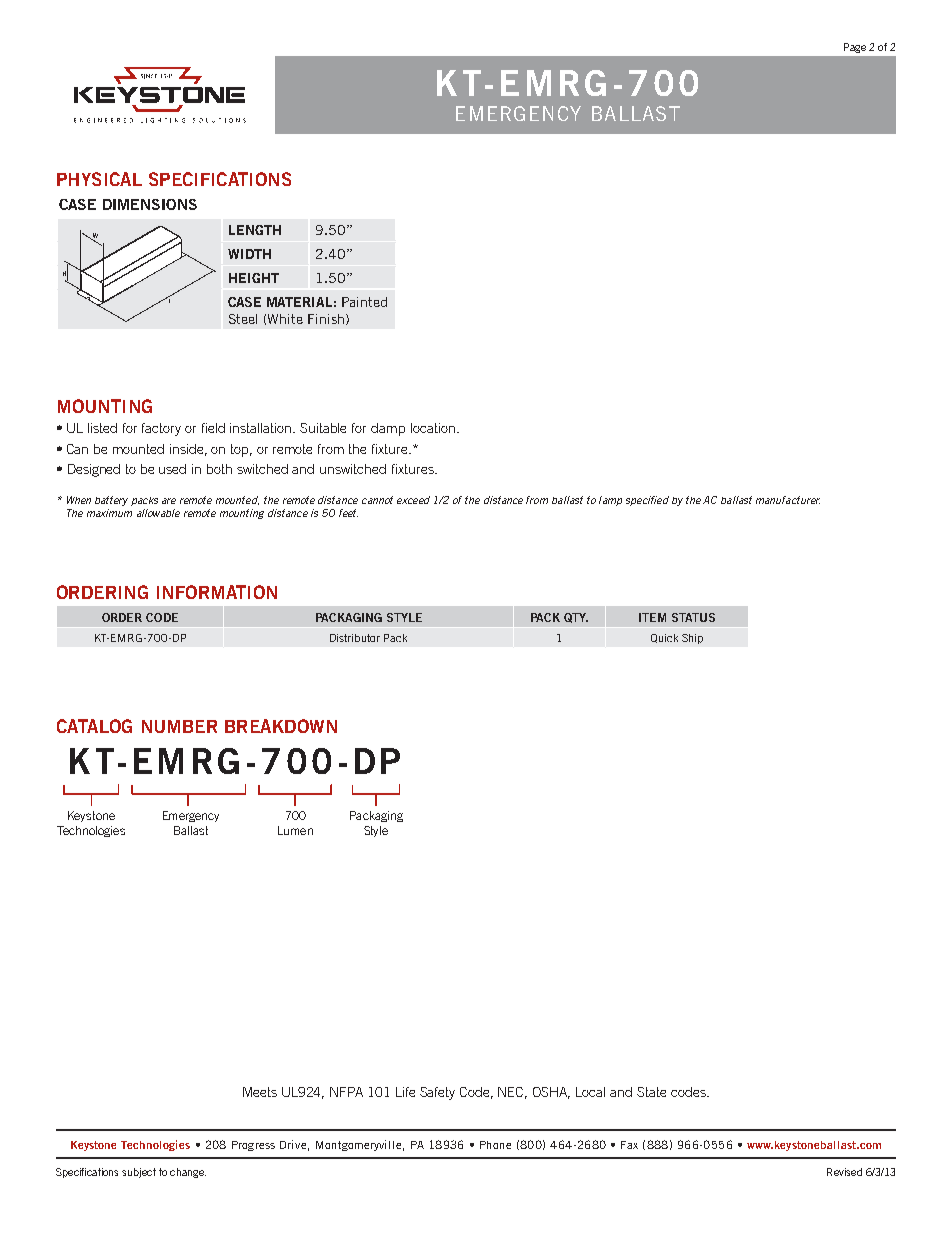  What do you see at coordinates (855, 48) in the page?
I see `Page` at bounding box center [855, 48].
